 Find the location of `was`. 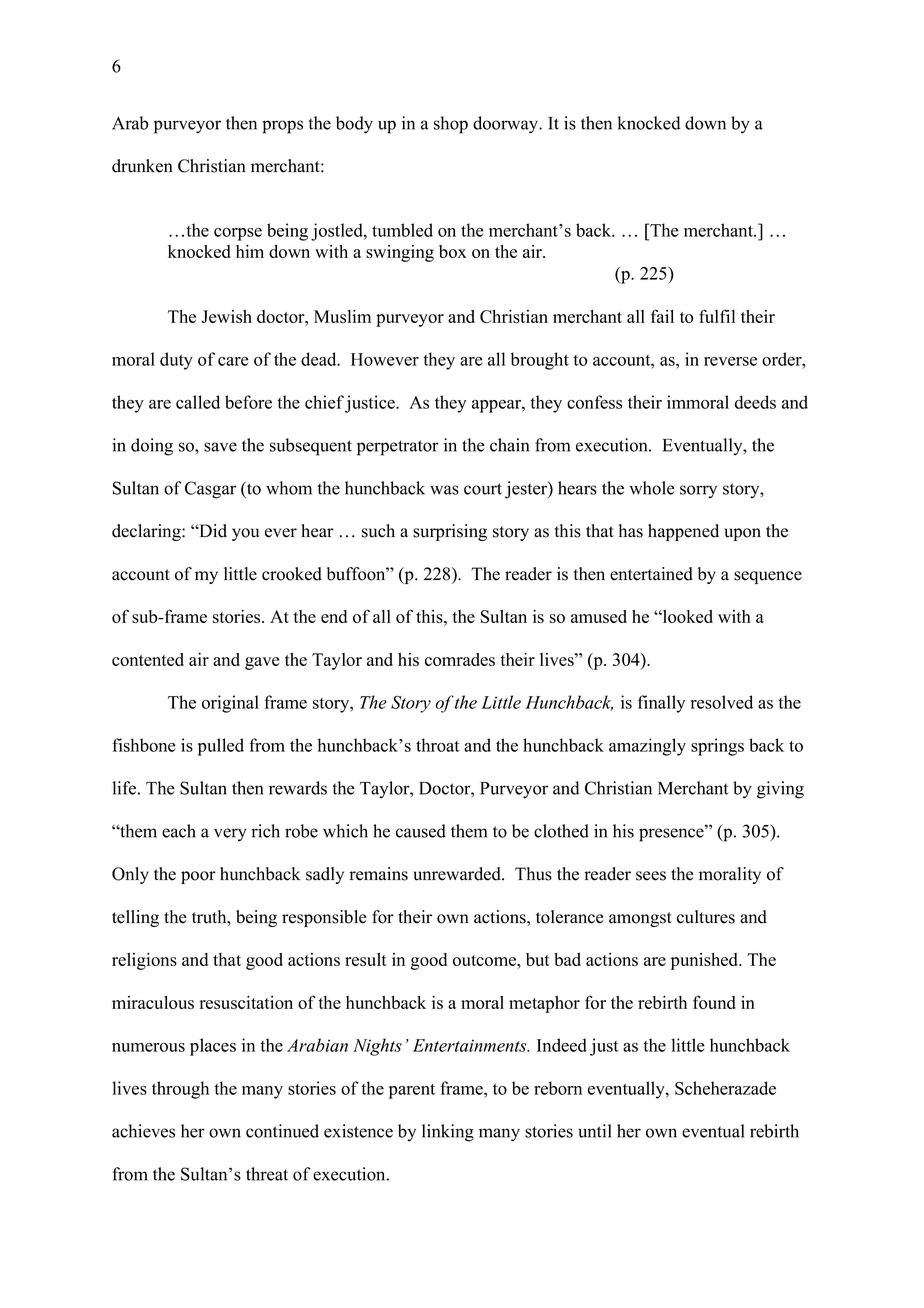

was is located at coordinates (444, 490).
